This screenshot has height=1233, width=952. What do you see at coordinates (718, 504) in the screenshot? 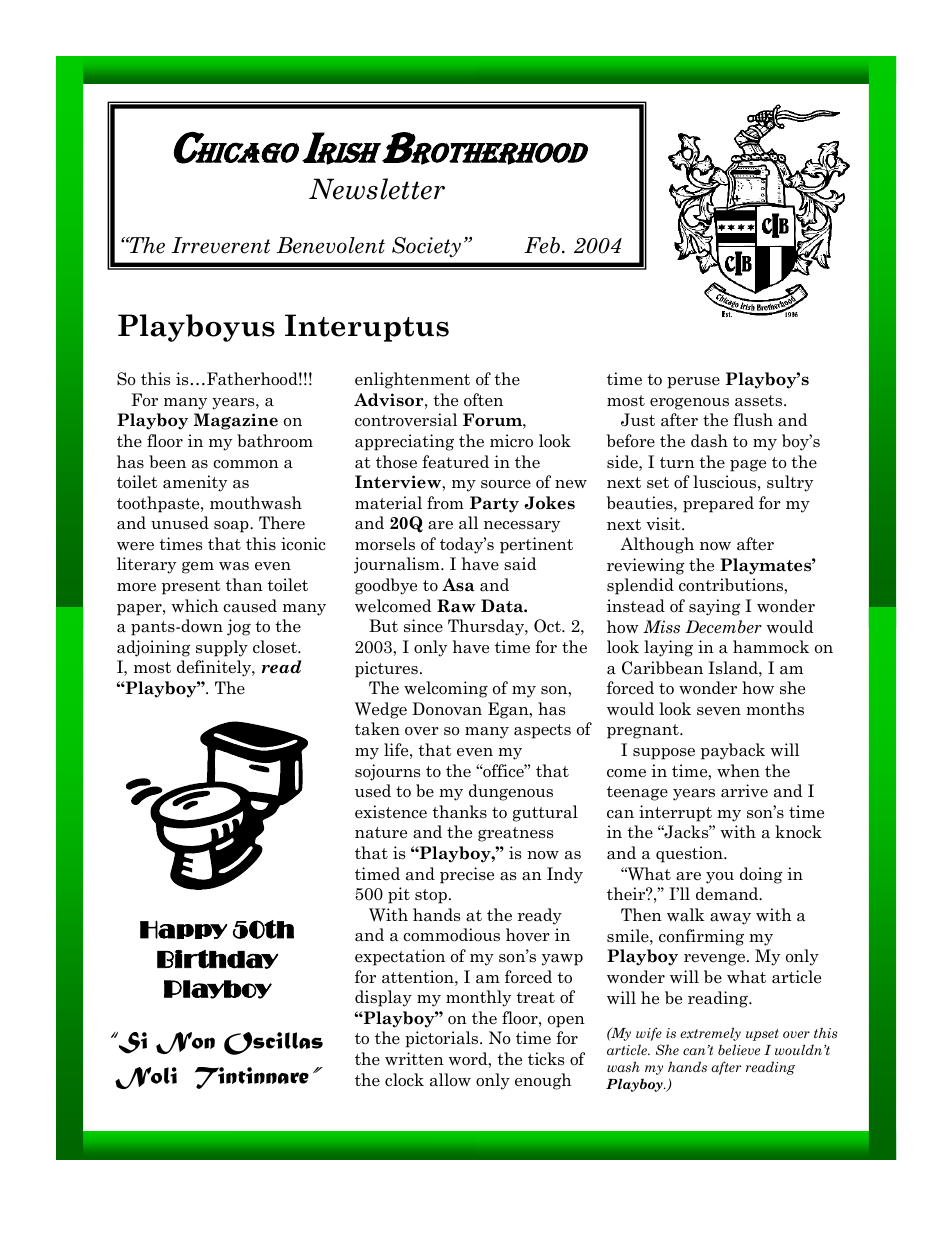
I see `prepared` at bounding box center [718, 504].
